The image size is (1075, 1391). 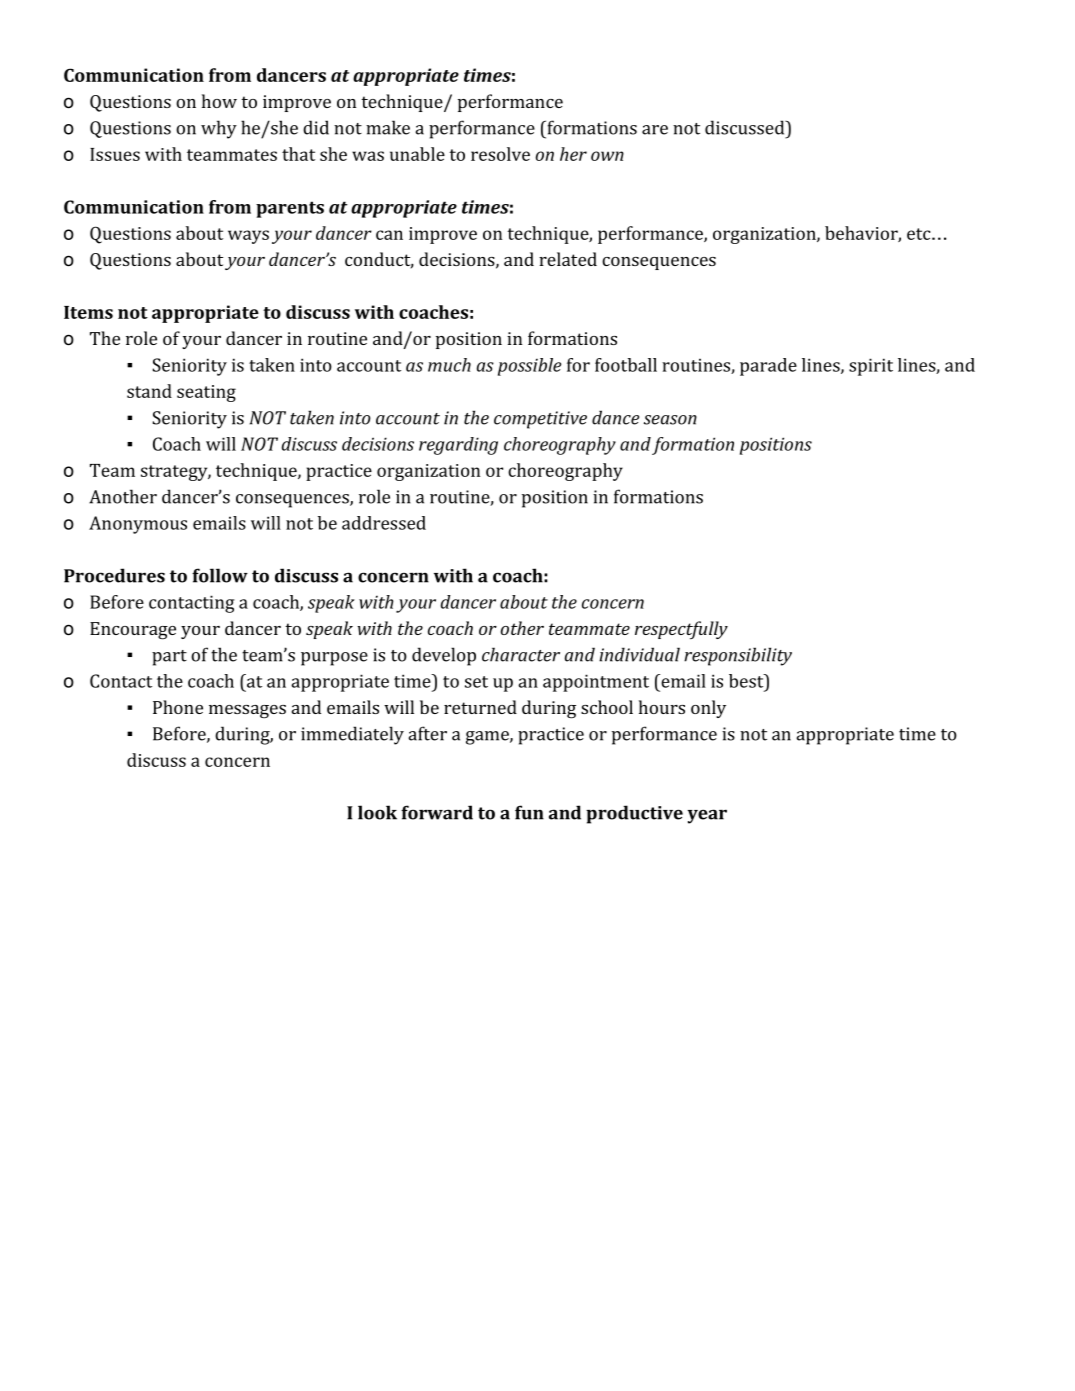 What do you see at coordinates (220, 575) in the screenshot?
I see `follow` at bounding box center [220, 575].
